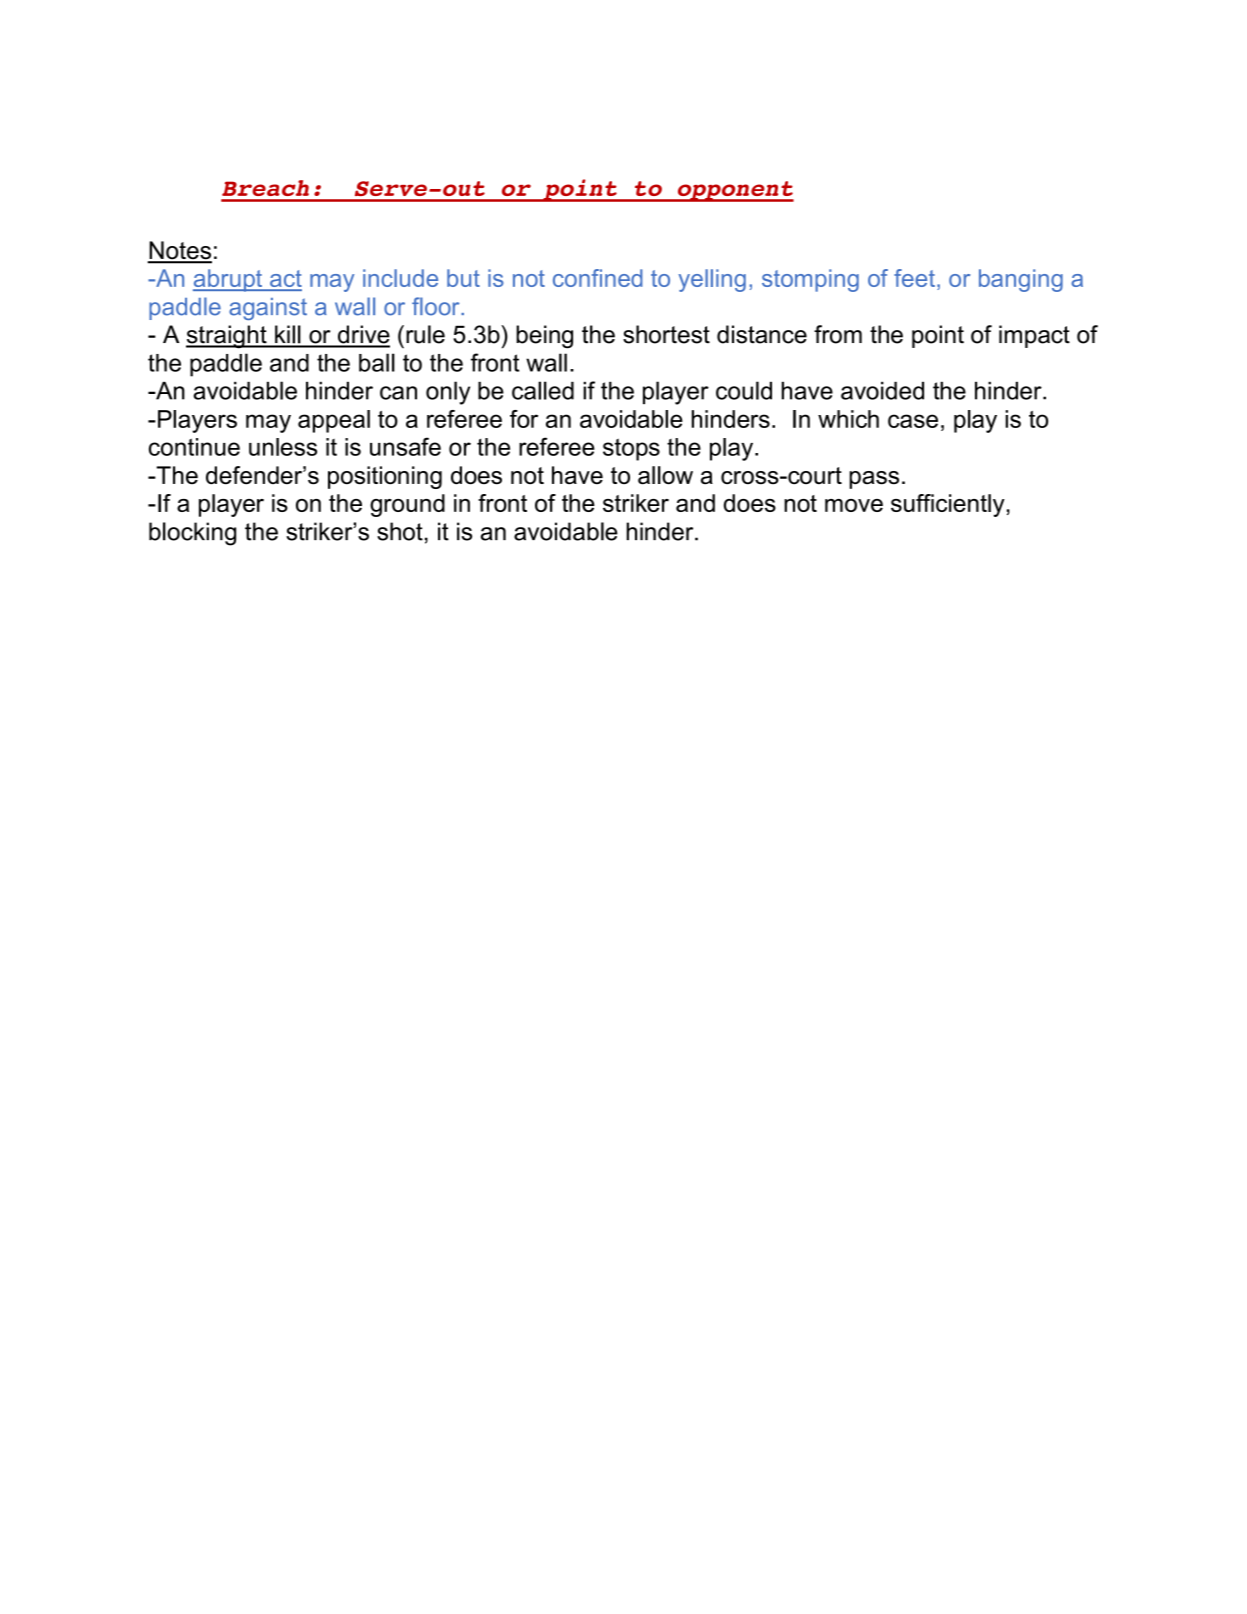  What do you see at coordinates (377, 362) in the document?
I see `ball` at bounding box center [377, 362].
